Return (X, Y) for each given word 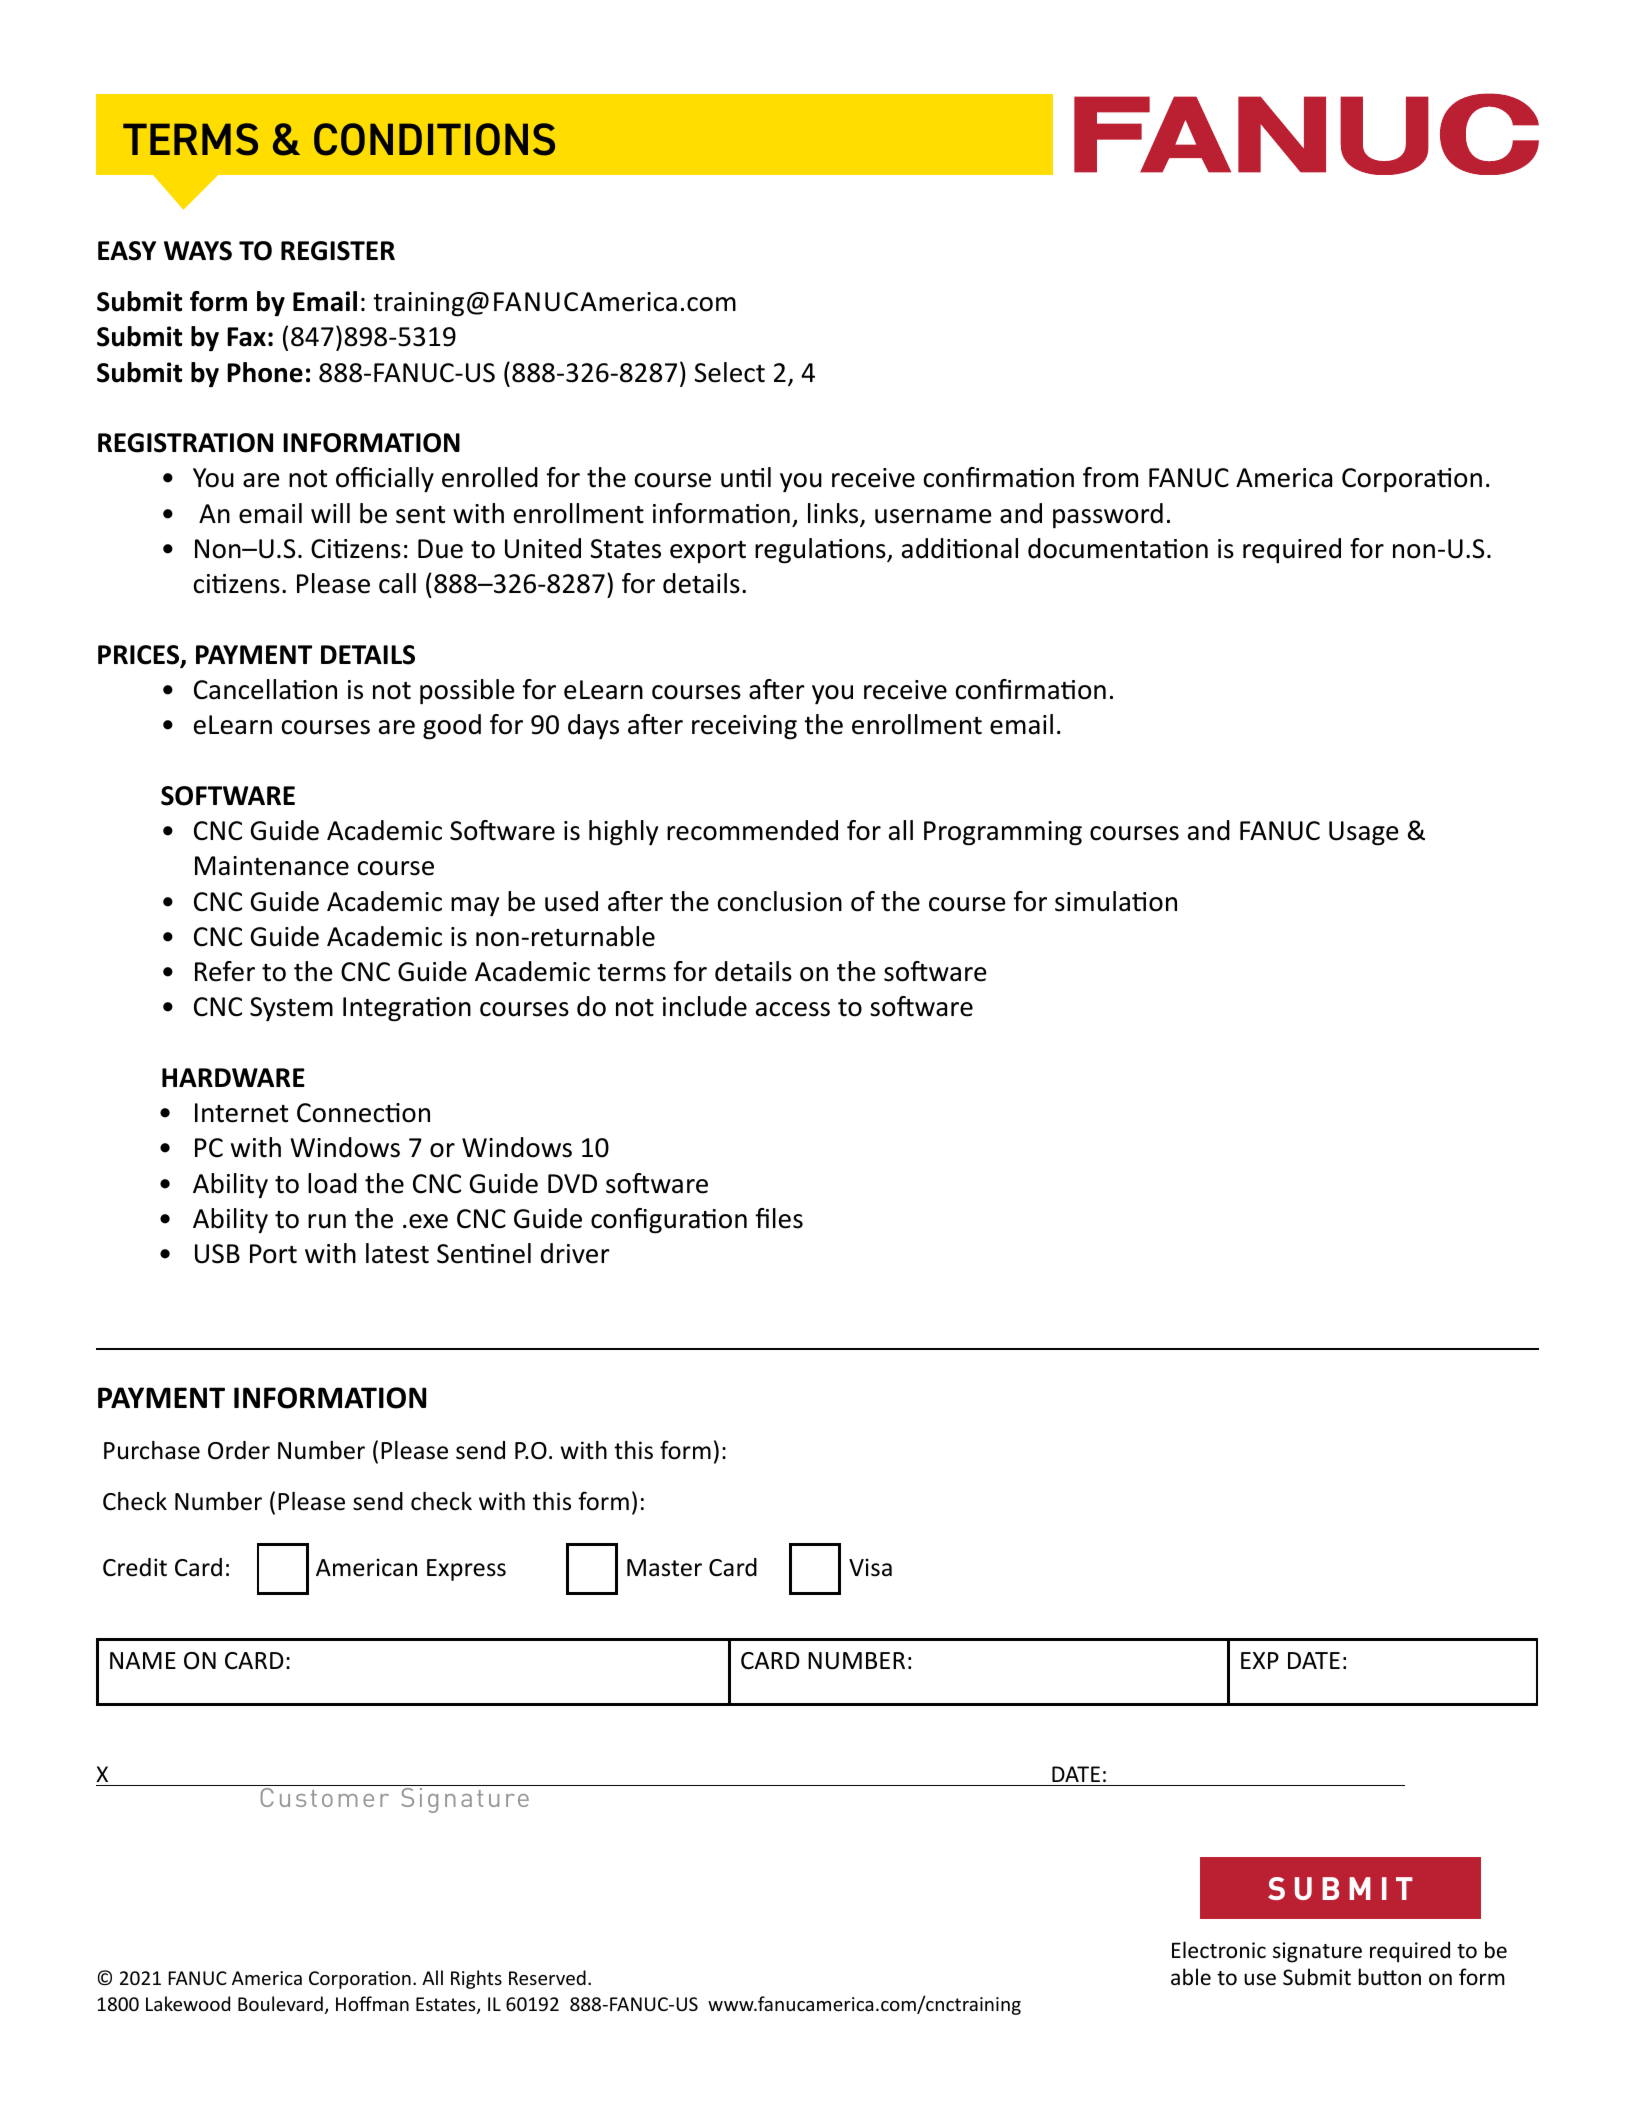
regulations (821, 551)
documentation (1118, 548)
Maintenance (272, 866)
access (793, 1009)
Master (664, 1568)
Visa (870, 1567)
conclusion (780, 901)
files (779, 1218)
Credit (135, 1567)
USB (217, 1254)
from (1110, 477)
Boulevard (280, 2003)
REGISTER (338, 251)
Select (729, 372)
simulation (1116, 901)
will (330, 513)
